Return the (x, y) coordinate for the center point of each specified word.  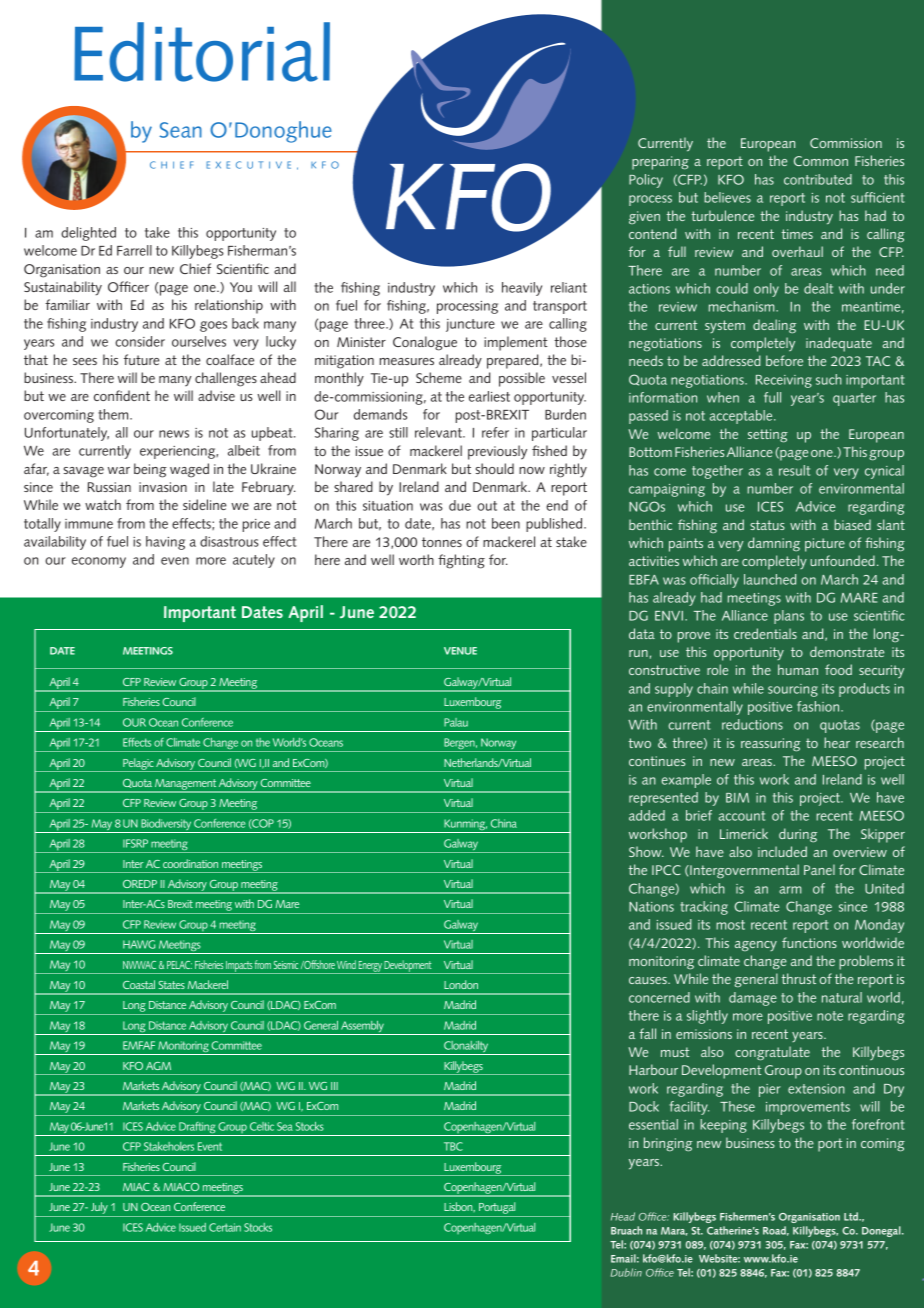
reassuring (771, 745)
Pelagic (138, 765)
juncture (470, 325)
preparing (660, 163)
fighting (461, 561)
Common (821, 161)
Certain (225, 1227)
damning (774, 544)
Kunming (465, 826)
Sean (181, 130)
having (165, 543)
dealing (774, 326)
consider (140, 341)
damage (753, 999)
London (461, 984)
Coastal (139, 984)
